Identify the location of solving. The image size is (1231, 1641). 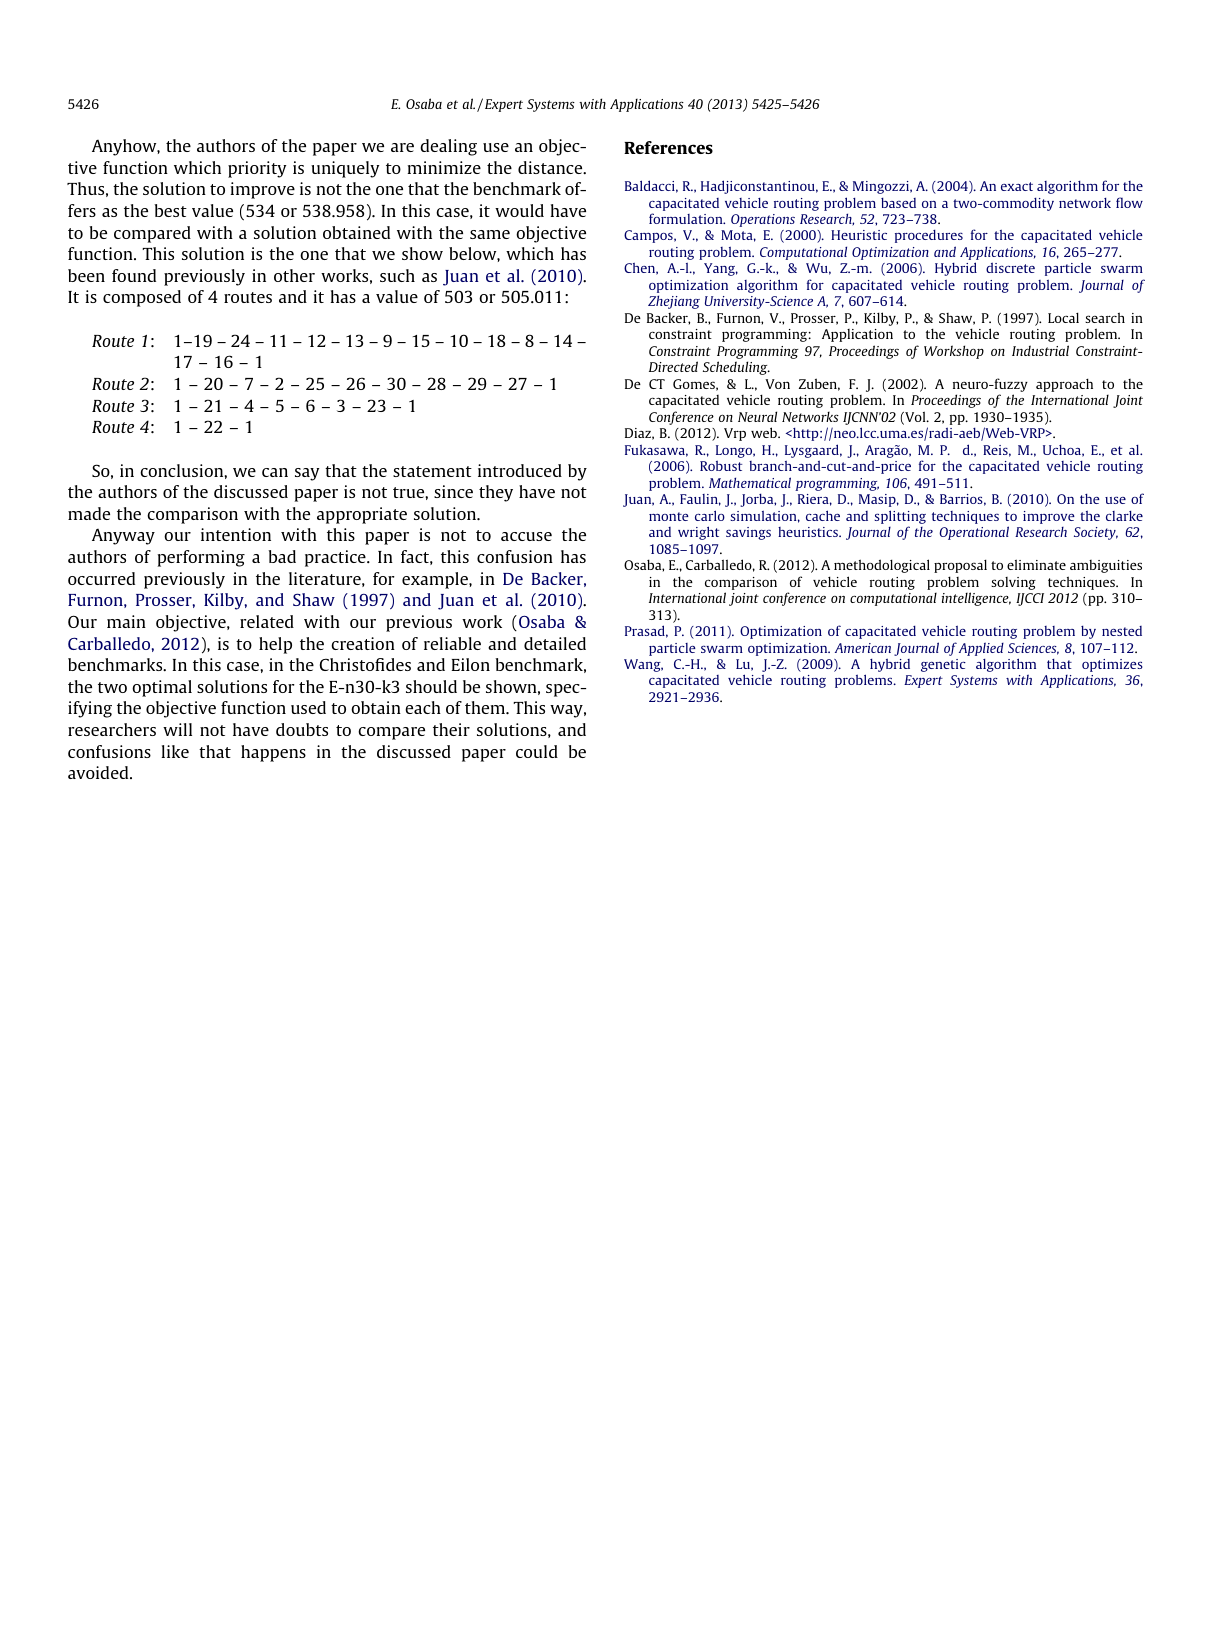
(1013, 583).
